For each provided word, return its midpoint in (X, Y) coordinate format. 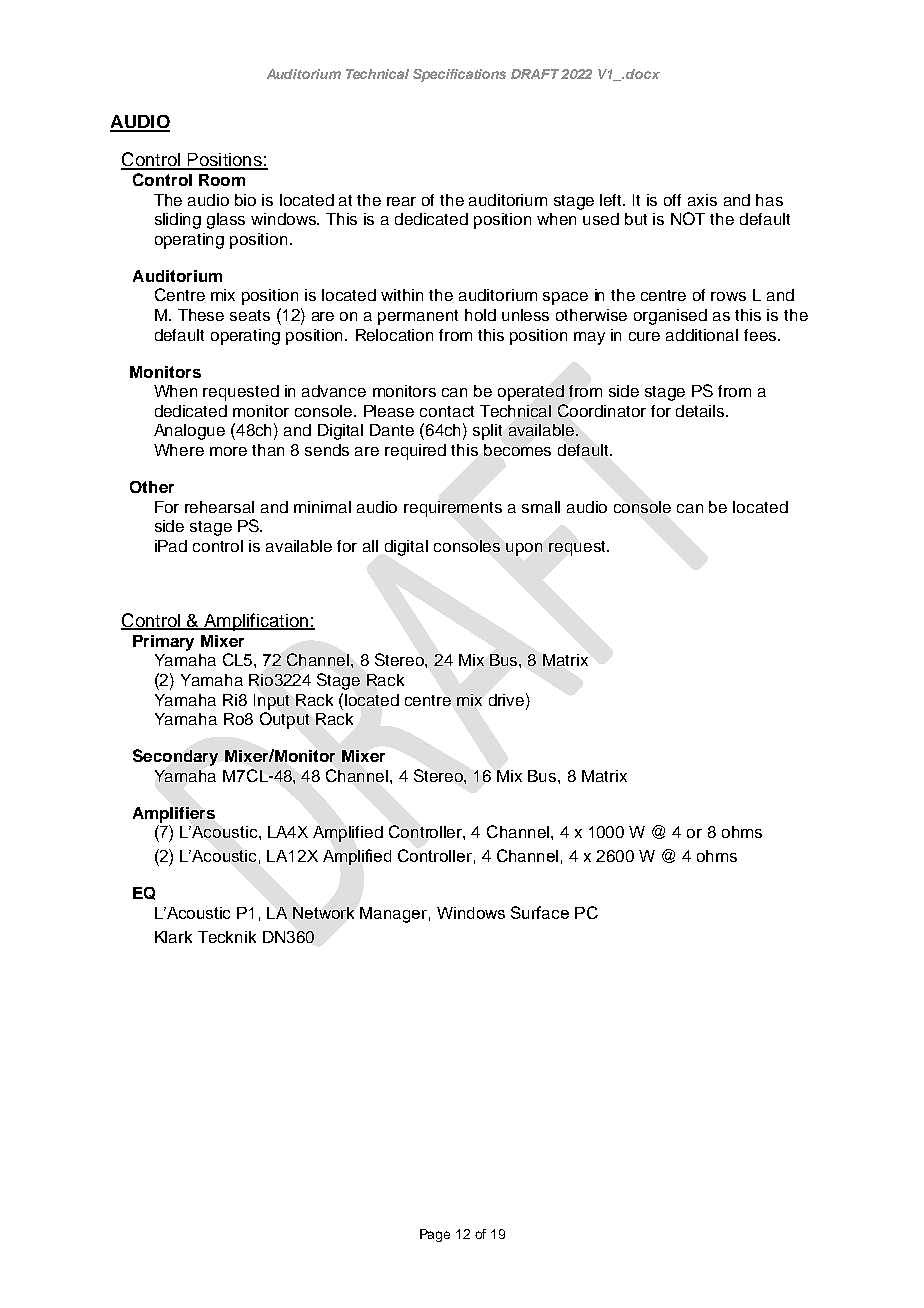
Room (222, 180)
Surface (540, 912)
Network (323, 913)
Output (284, 720)
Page (435, 1235)
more (228, 451)
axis (702, 200)
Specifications (459, 75)
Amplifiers (174, 815)
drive (508, 699)
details (701, 411)
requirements (453, 509)
